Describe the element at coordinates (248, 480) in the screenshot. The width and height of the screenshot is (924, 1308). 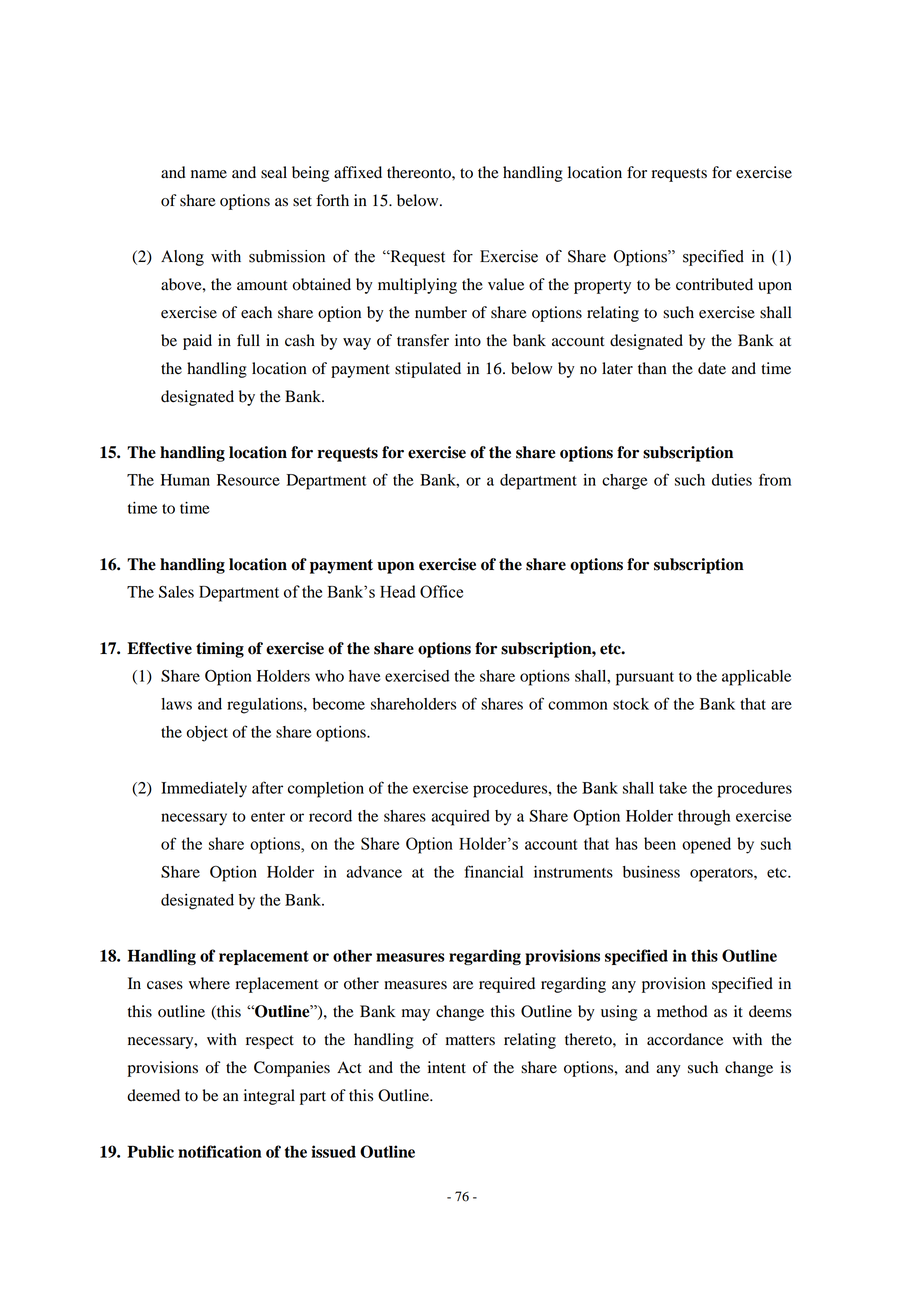
I see `Resource` at that location.
